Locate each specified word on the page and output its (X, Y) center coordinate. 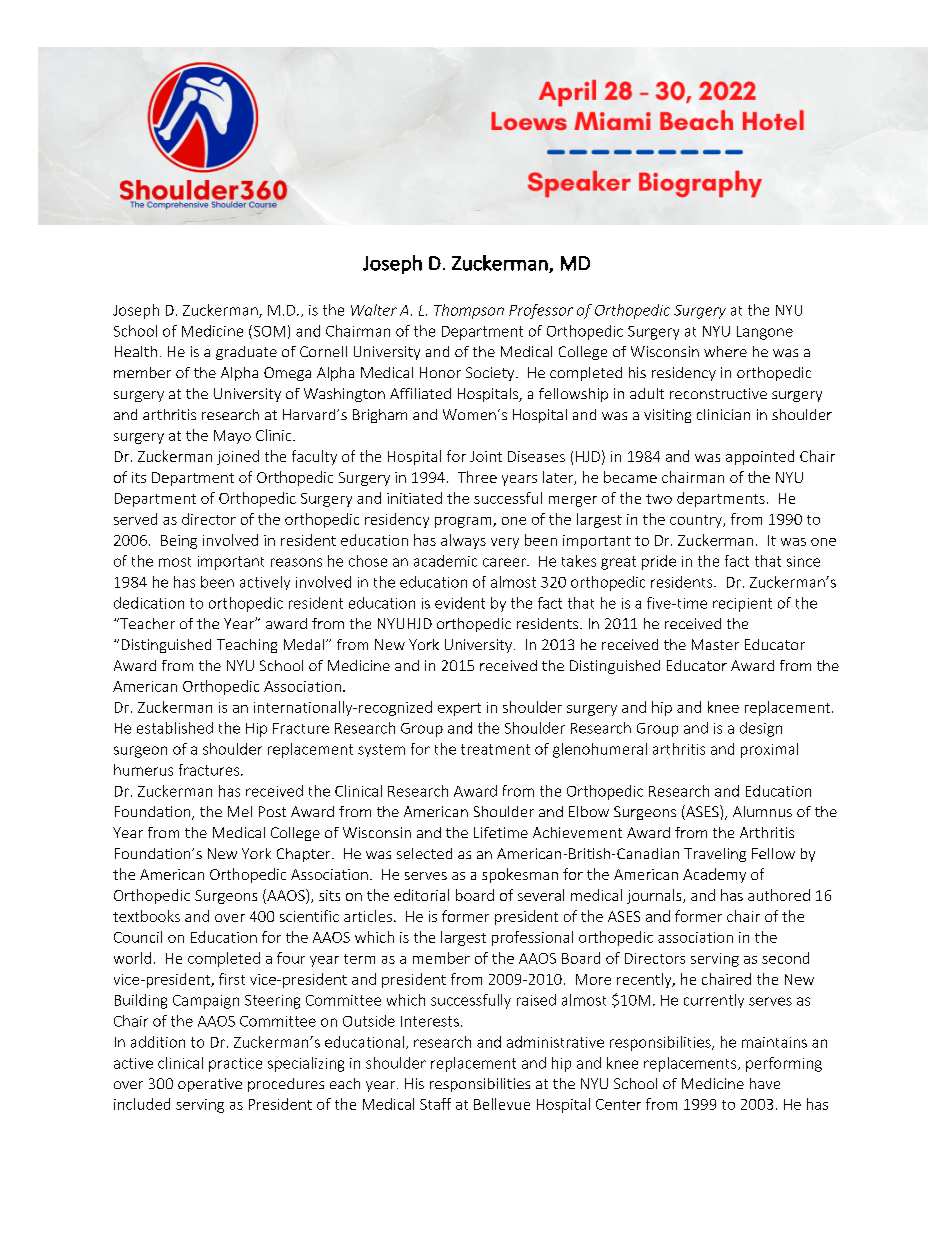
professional (532, 938)
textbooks (146, 916)
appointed (760, 457)
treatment (495, 749)
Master (715, 644)
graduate (246, 353)
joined (238, 457)
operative (210, 1085)
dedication (149, 603)
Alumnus (762, 811)
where (725, 351)
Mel (240, 811)
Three (477, 477)
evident (460, 603)
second (785, 958)
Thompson (469, 311)
